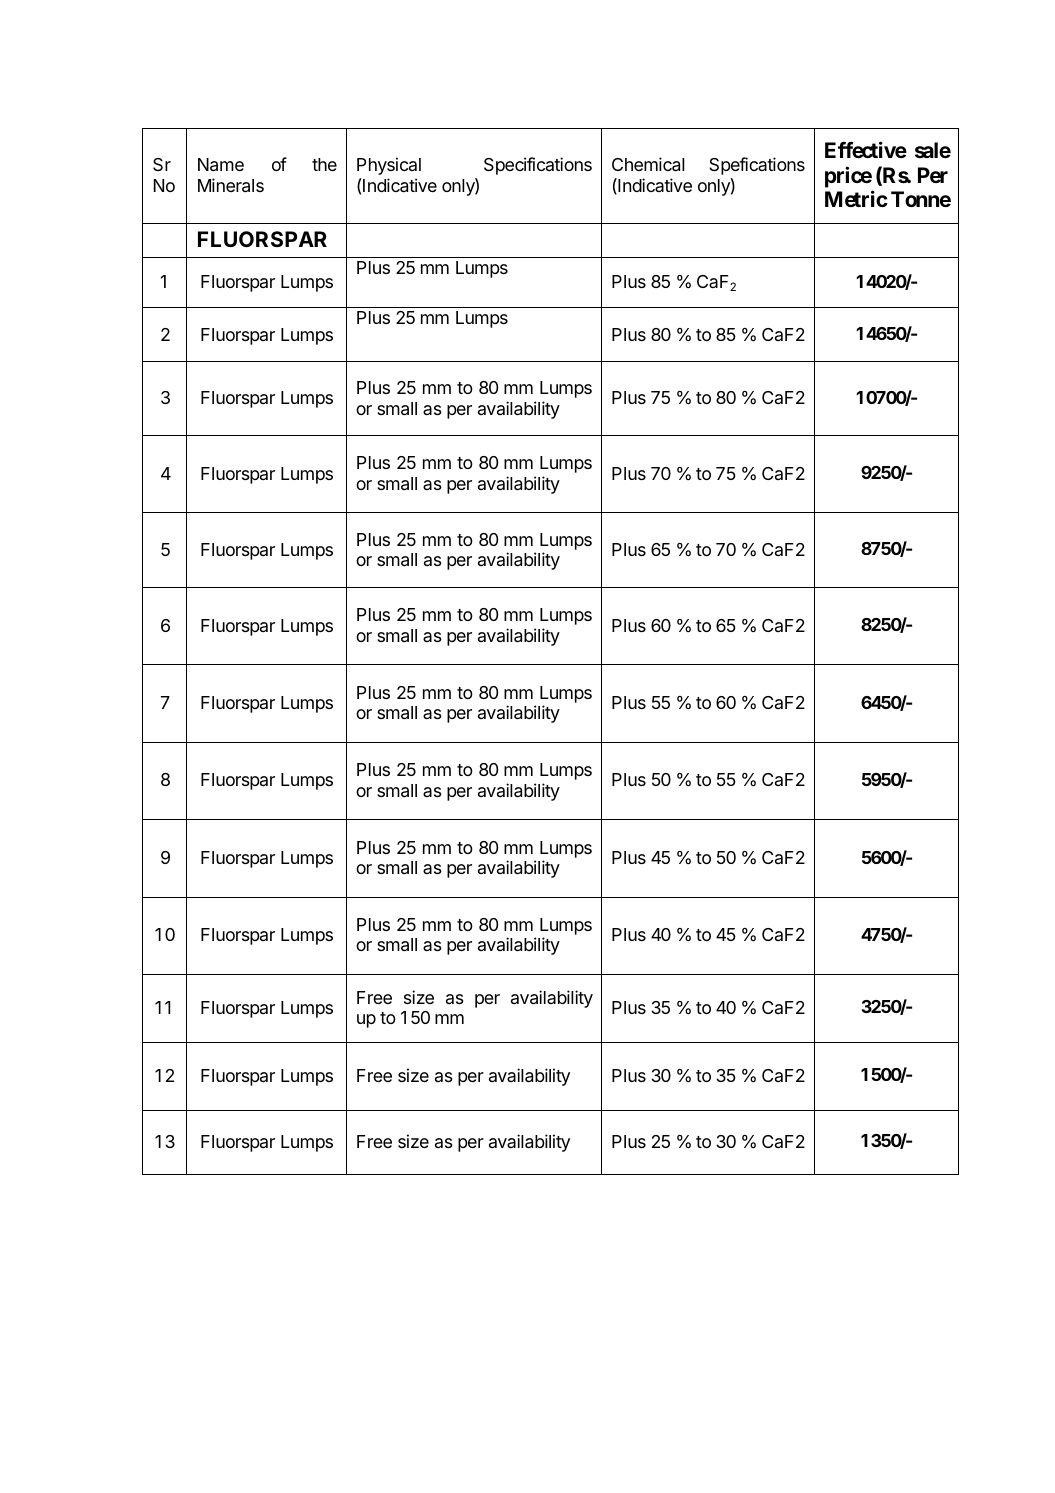  I want to click on Name, so click(221, 165).
